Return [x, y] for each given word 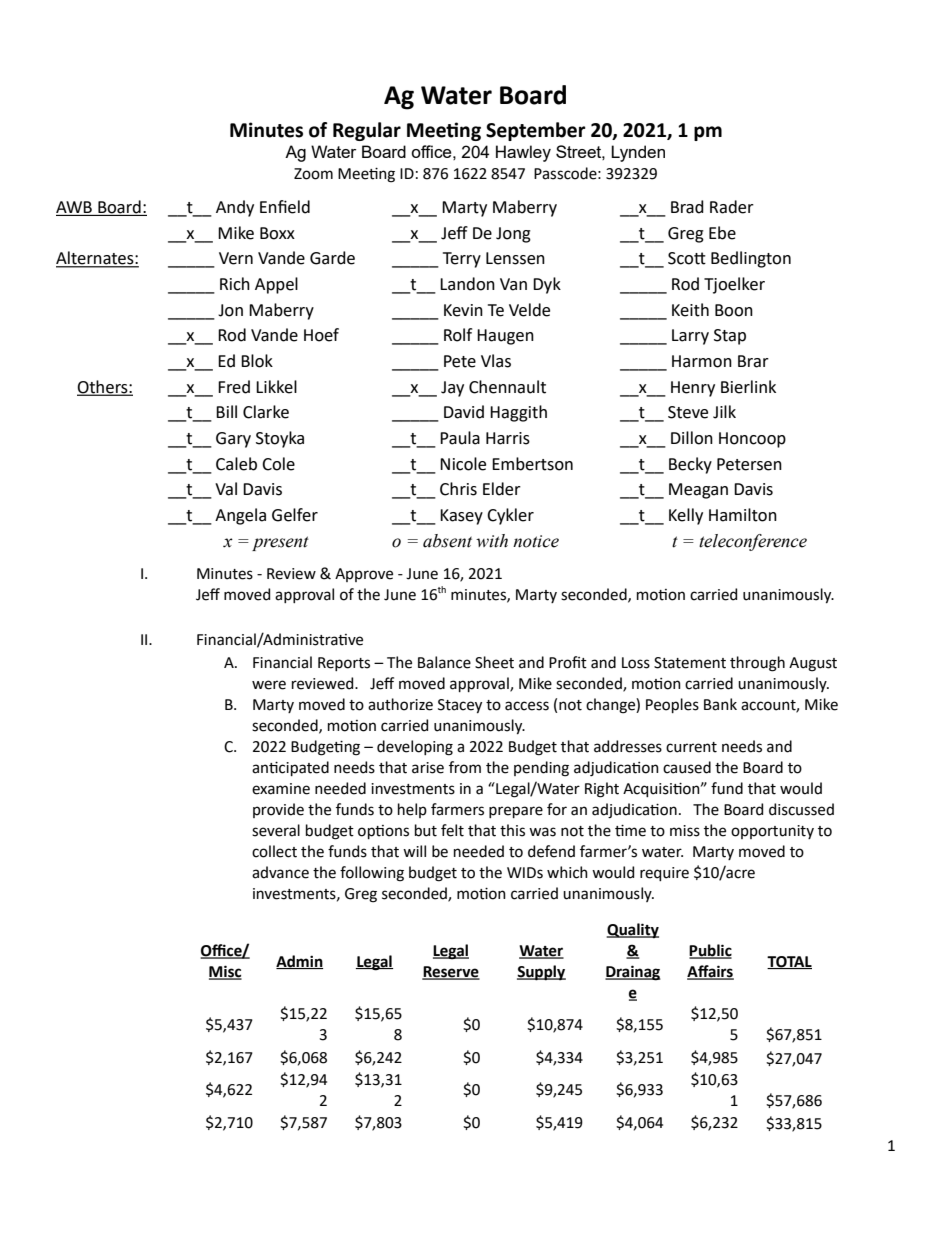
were [269, 685]
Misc [225, 972]
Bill [226, 411]
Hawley [523, 153]
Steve [688, 412]
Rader [732, 207]
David [464, 412]
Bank [720, 704]
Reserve [451, 973]
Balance [444, 662]
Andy [235, 208]
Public [710, 951]
